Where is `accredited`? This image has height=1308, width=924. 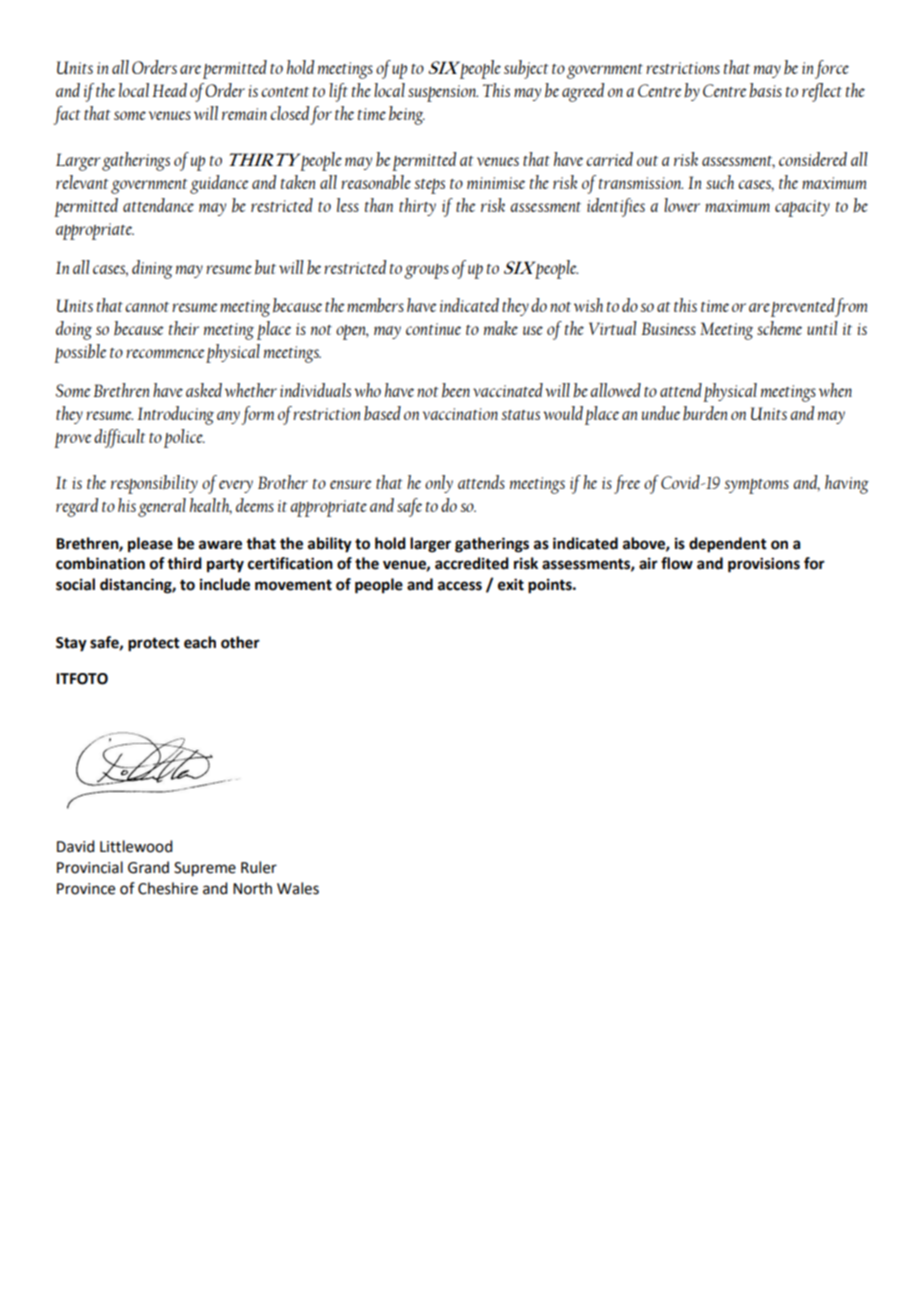
accredited is located at coordinates (472, 563).
